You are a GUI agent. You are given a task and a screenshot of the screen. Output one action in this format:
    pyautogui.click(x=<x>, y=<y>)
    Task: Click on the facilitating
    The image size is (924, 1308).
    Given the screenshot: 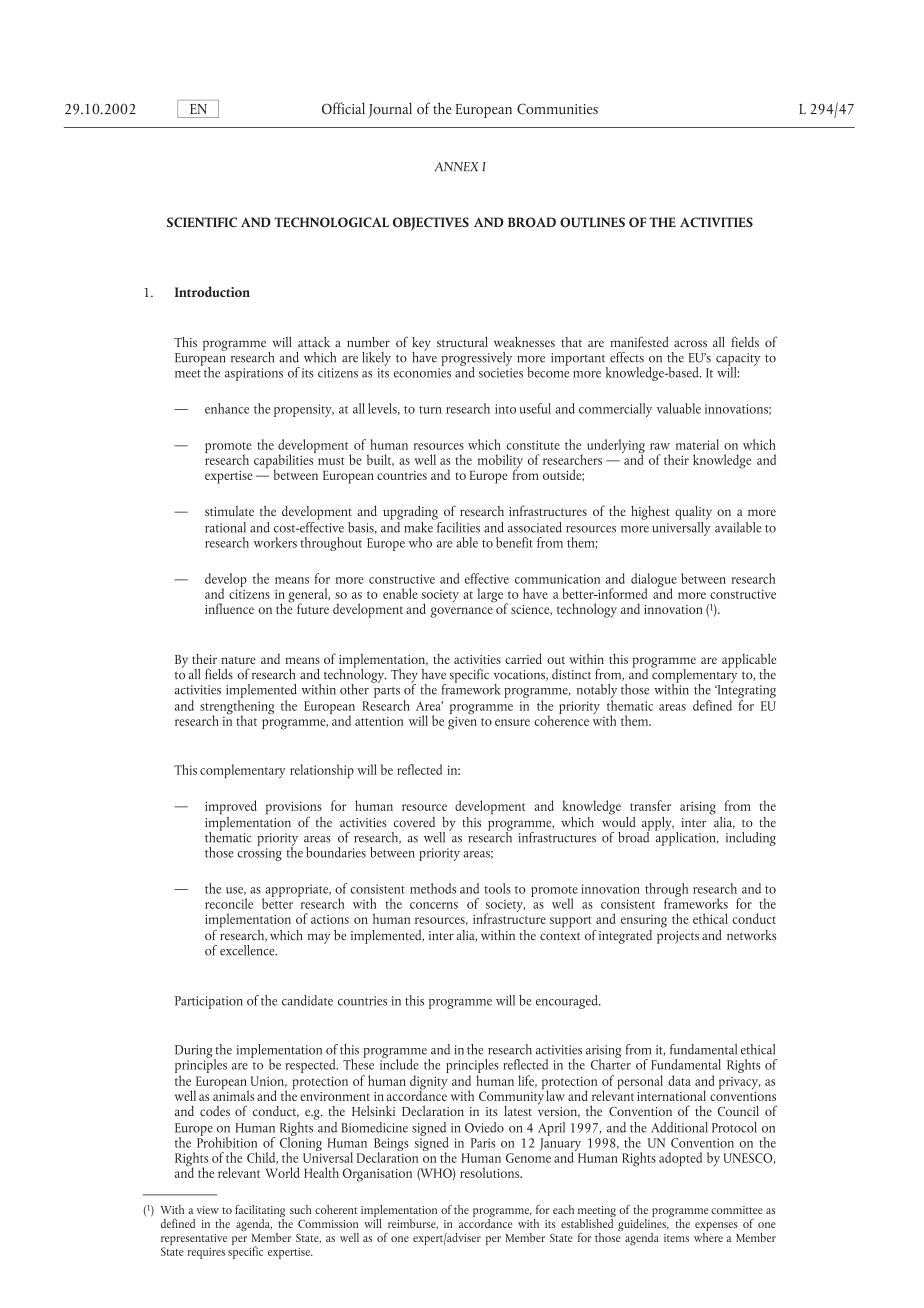 What is the action you would take?
    pyautogui.click(x=260, y=1212)
